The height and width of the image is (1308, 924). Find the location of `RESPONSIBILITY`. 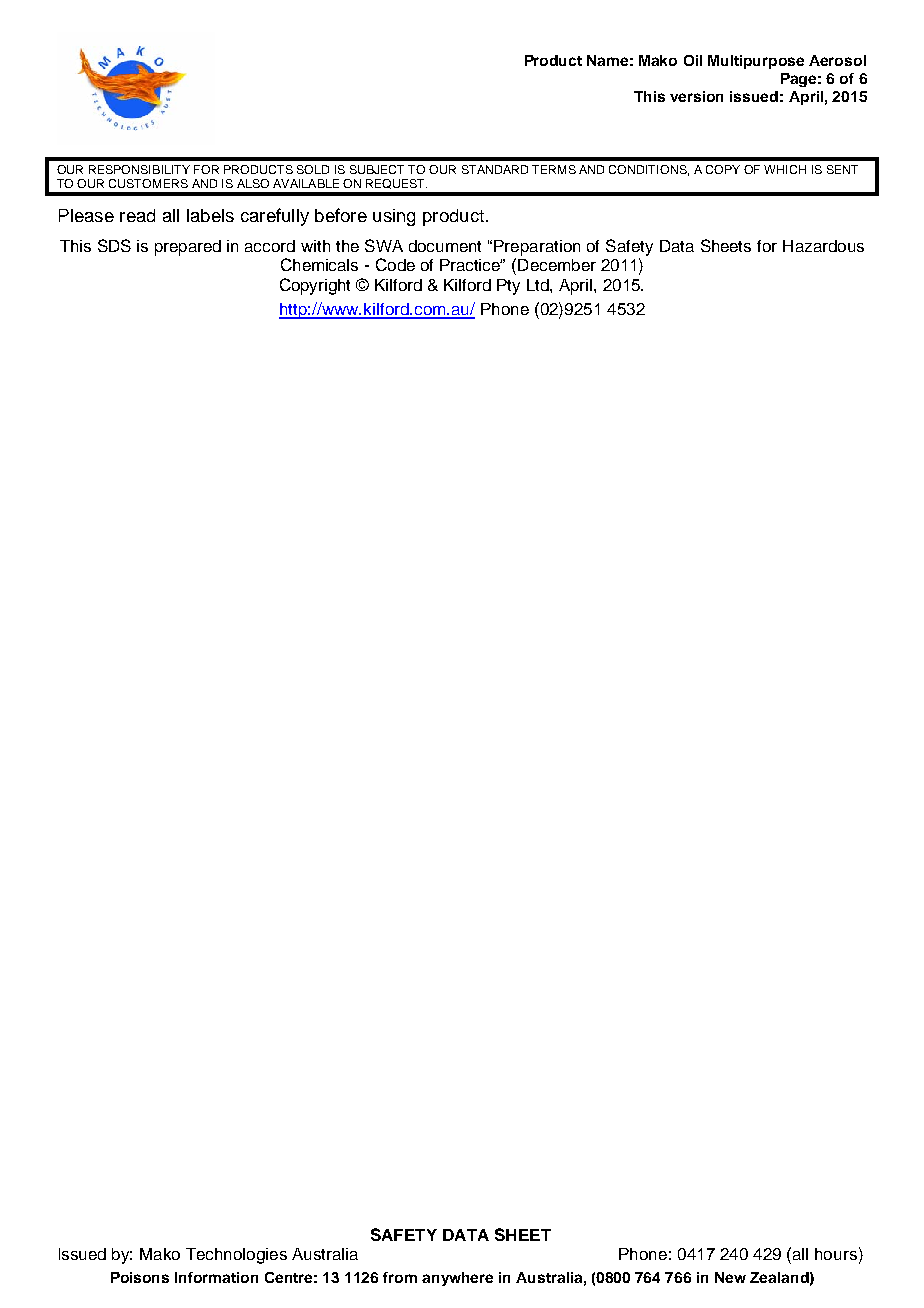

RESPONSIBILITY is located at coordinates (139, 169).
